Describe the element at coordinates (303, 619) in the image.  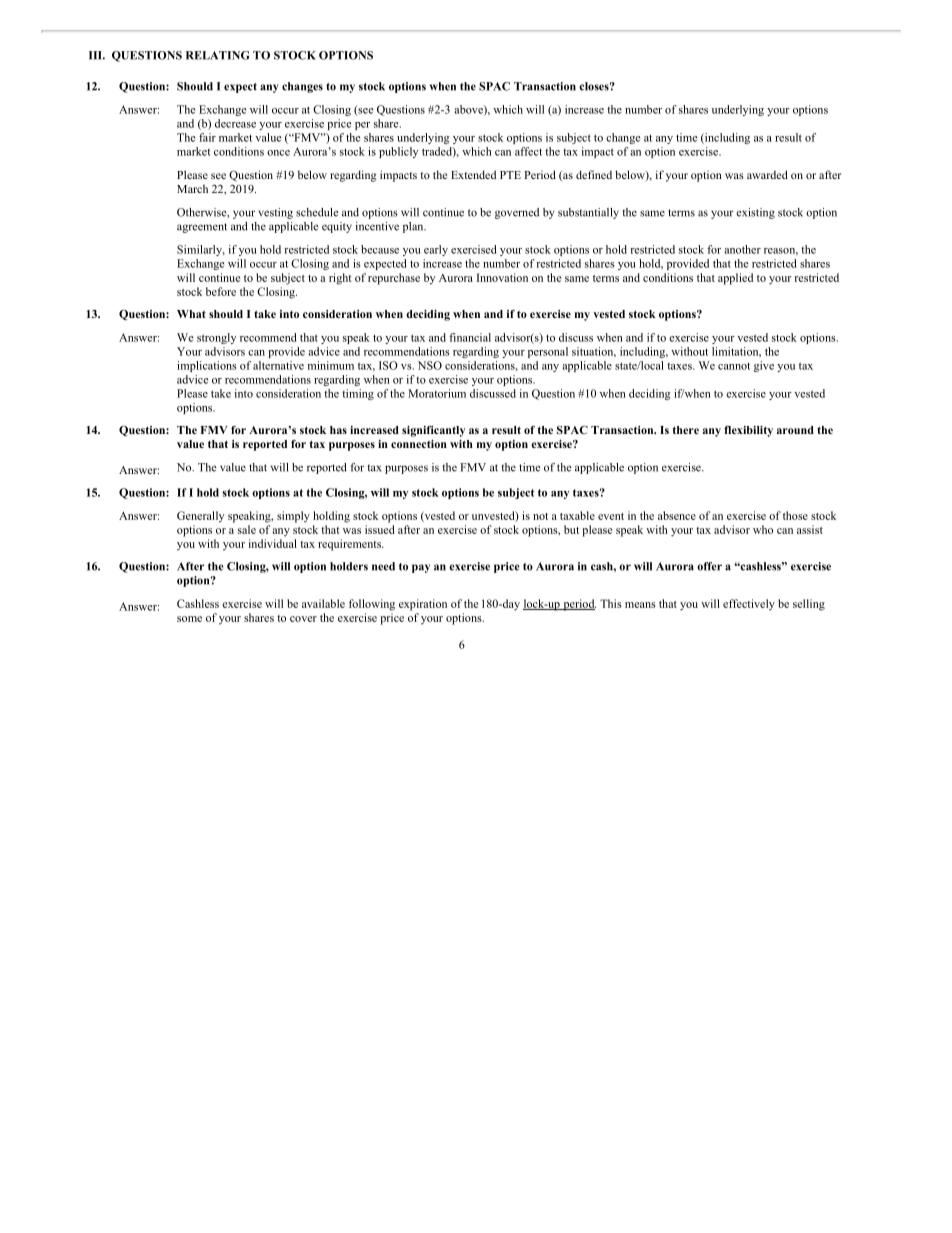
I see `cover` at that location.
